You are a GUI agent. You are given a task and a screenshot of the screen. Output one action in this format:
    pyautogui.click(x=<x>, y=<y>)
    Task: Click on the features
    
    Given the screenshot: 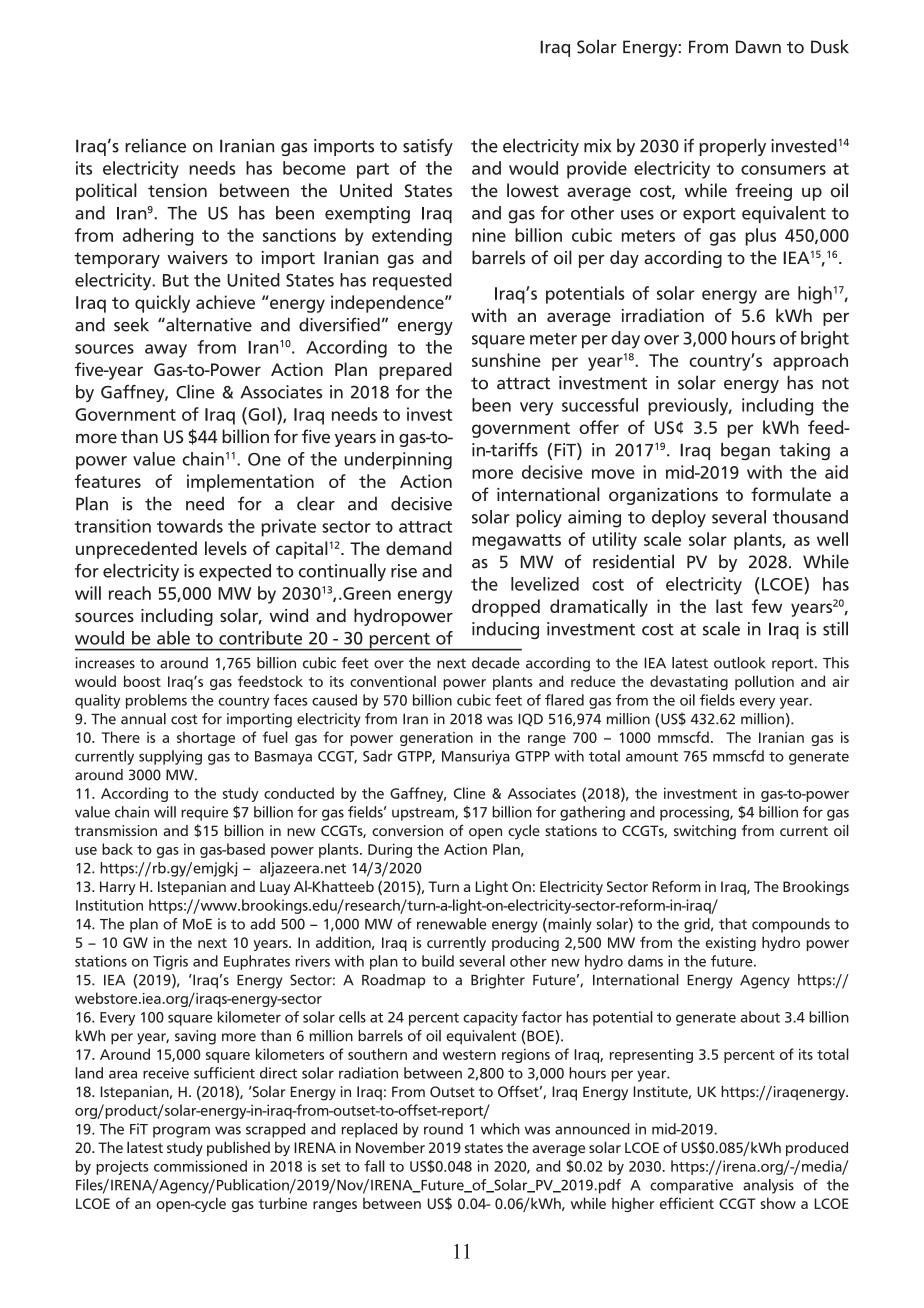 What is the action you would take?
    pyautogui.click(x=108, y=481)
